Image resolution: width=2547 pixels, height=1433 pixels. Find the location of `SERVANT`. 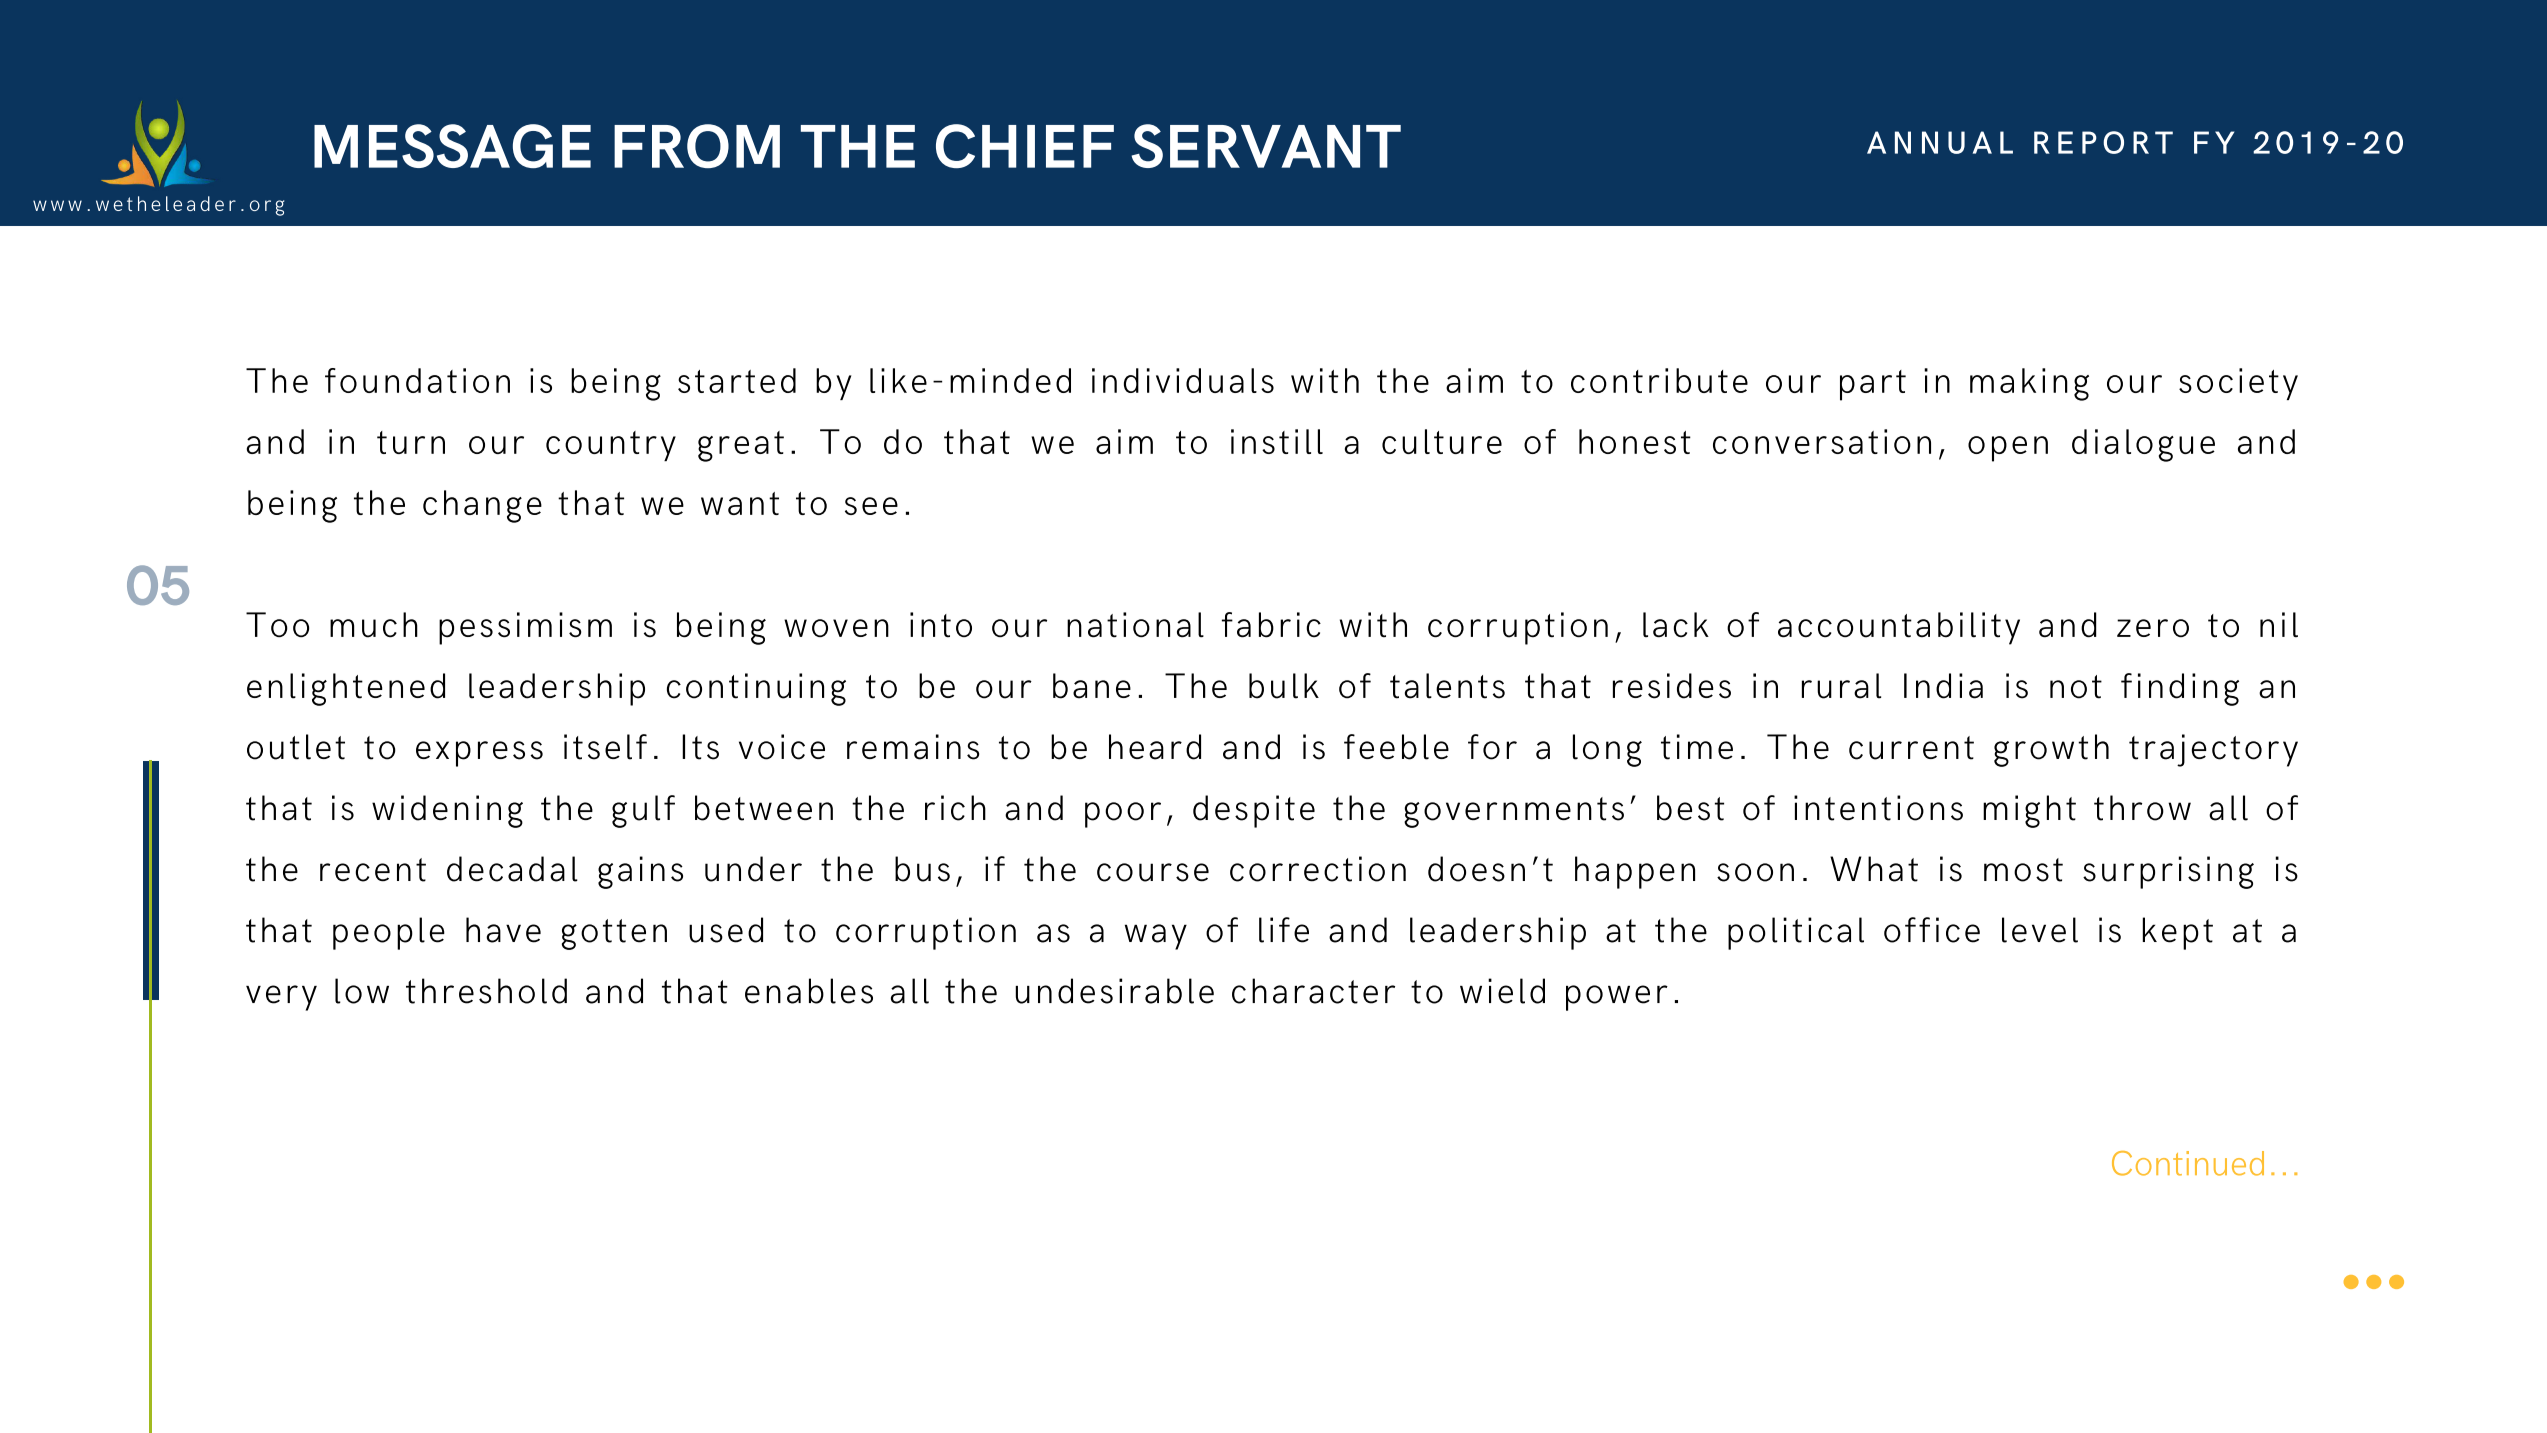

SERVANT is located at coordinates (1266, 146).
